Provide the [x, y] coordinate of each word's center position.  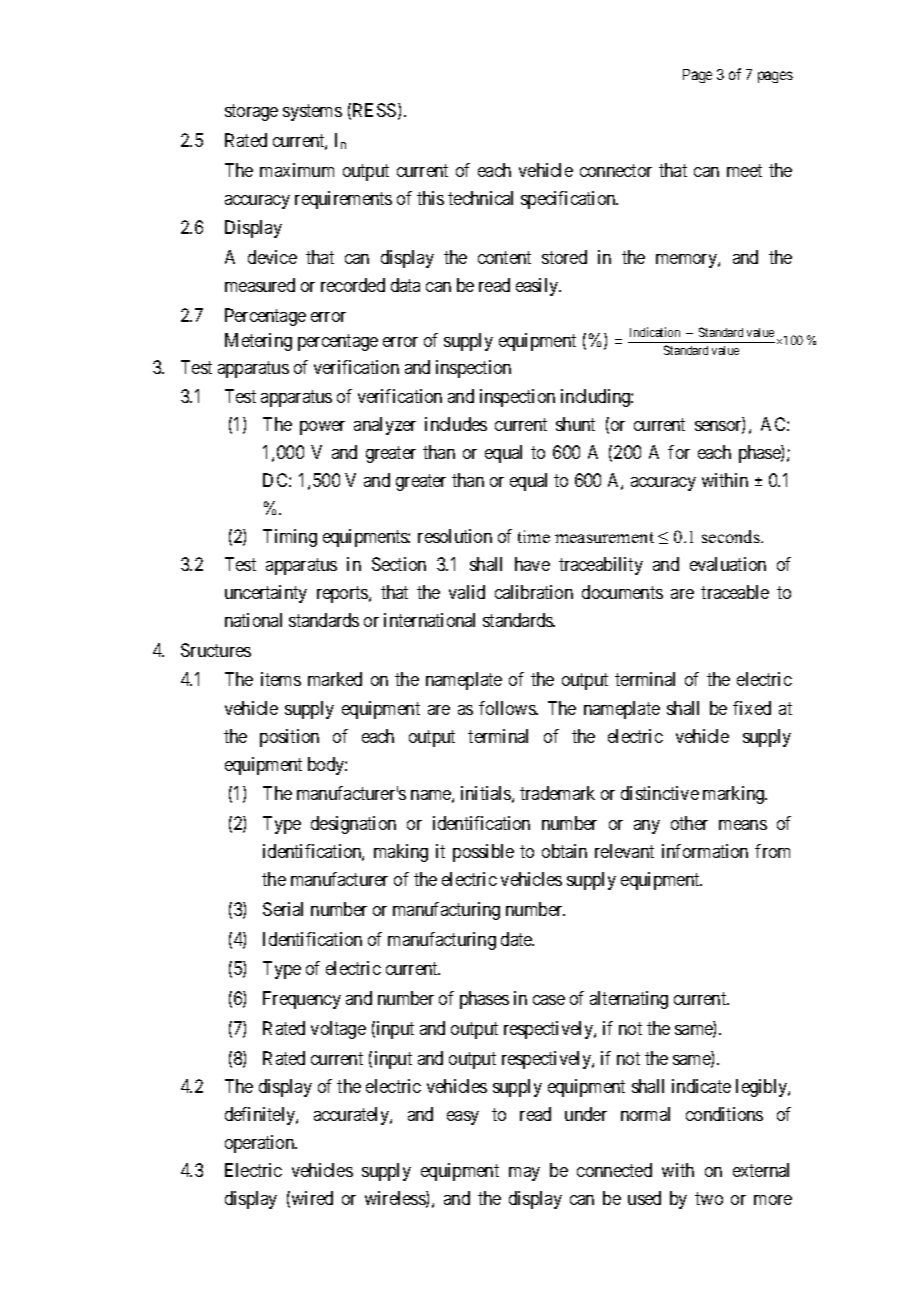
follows [508, 708]
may [524, 1174]
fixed [752, 708]
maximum [297, 170]
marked [335, 679]
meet [744, 170]
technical [480, 198]
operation [261, 1144]
